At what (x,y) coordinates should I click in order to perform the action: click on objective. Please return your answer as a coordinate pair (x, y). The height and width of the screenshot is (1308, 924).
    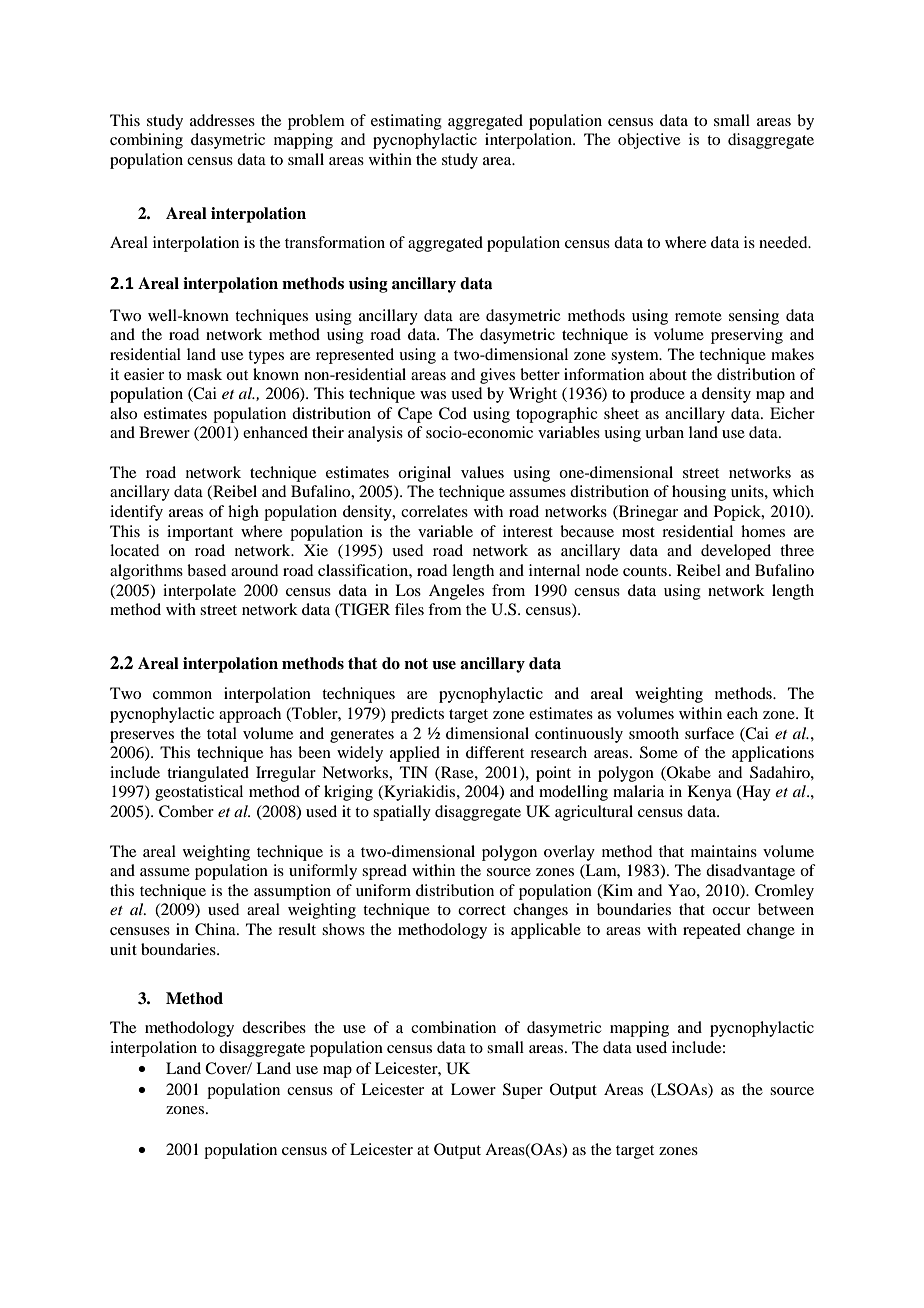
    Looking at the image, I should click on (649, 141).
